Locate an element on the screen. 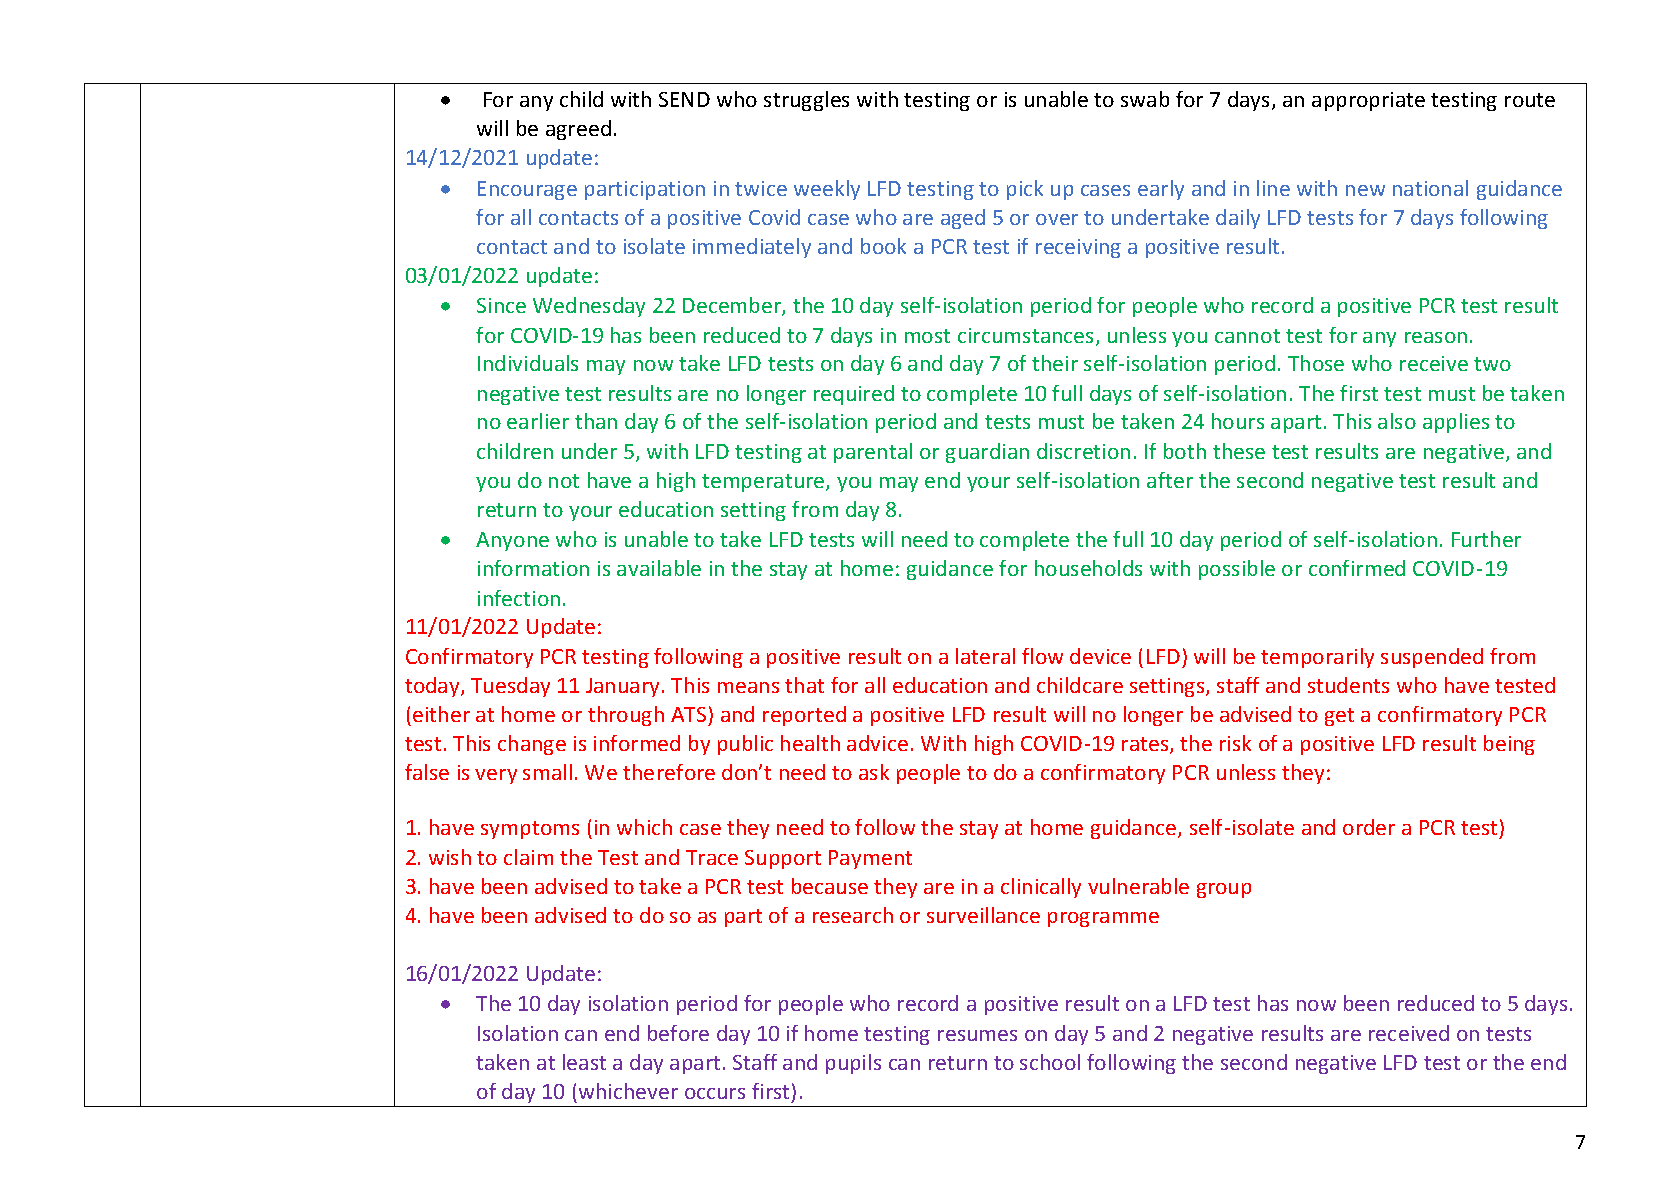 This screenshot has width=1671, height=1182. confirmed is located at coordinates (1357, 568).
